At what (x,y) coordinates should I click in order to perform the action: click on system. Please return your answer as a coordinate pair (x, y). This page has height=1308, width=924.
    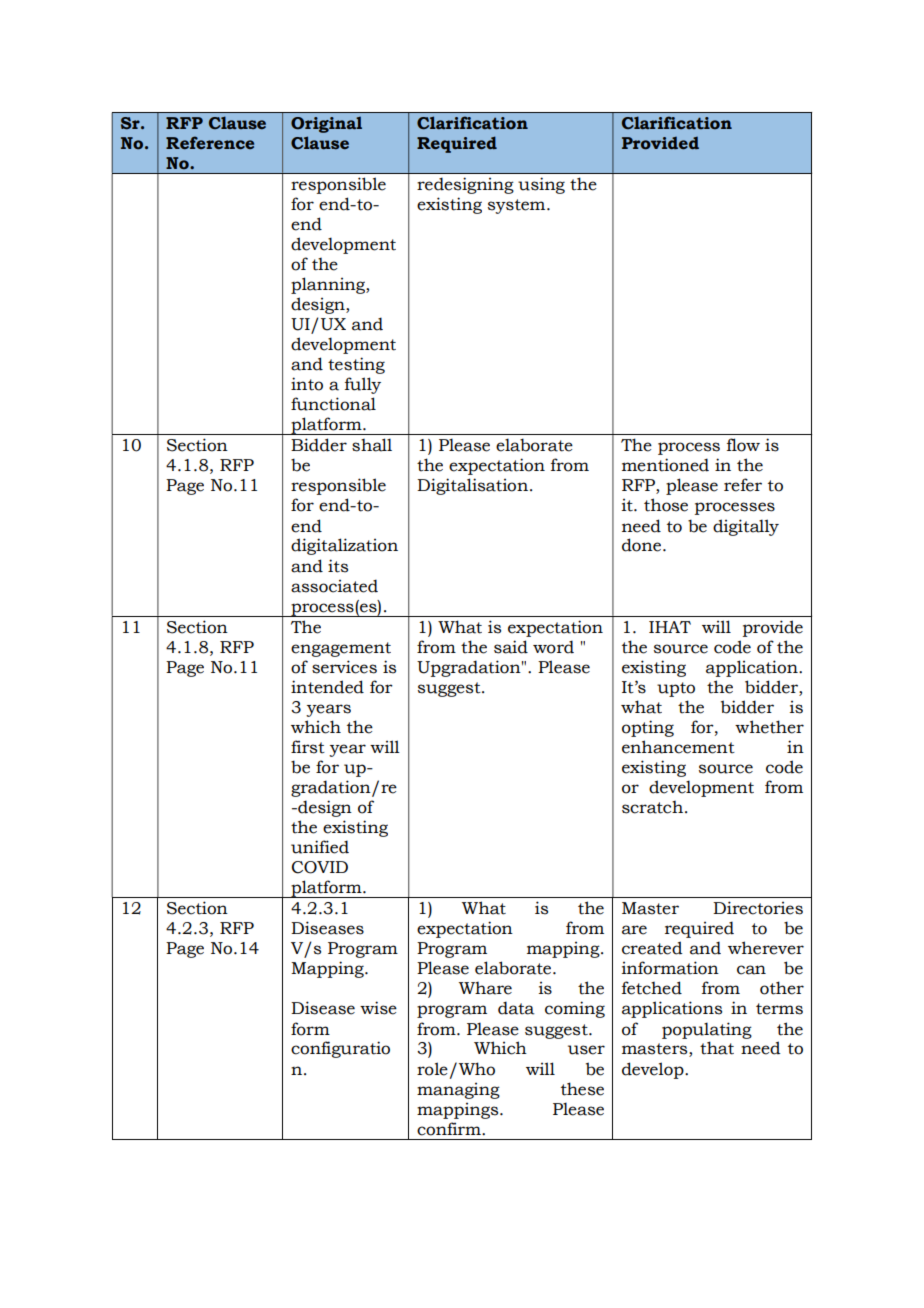
    Looking at the image, I should click on (518, 206).
